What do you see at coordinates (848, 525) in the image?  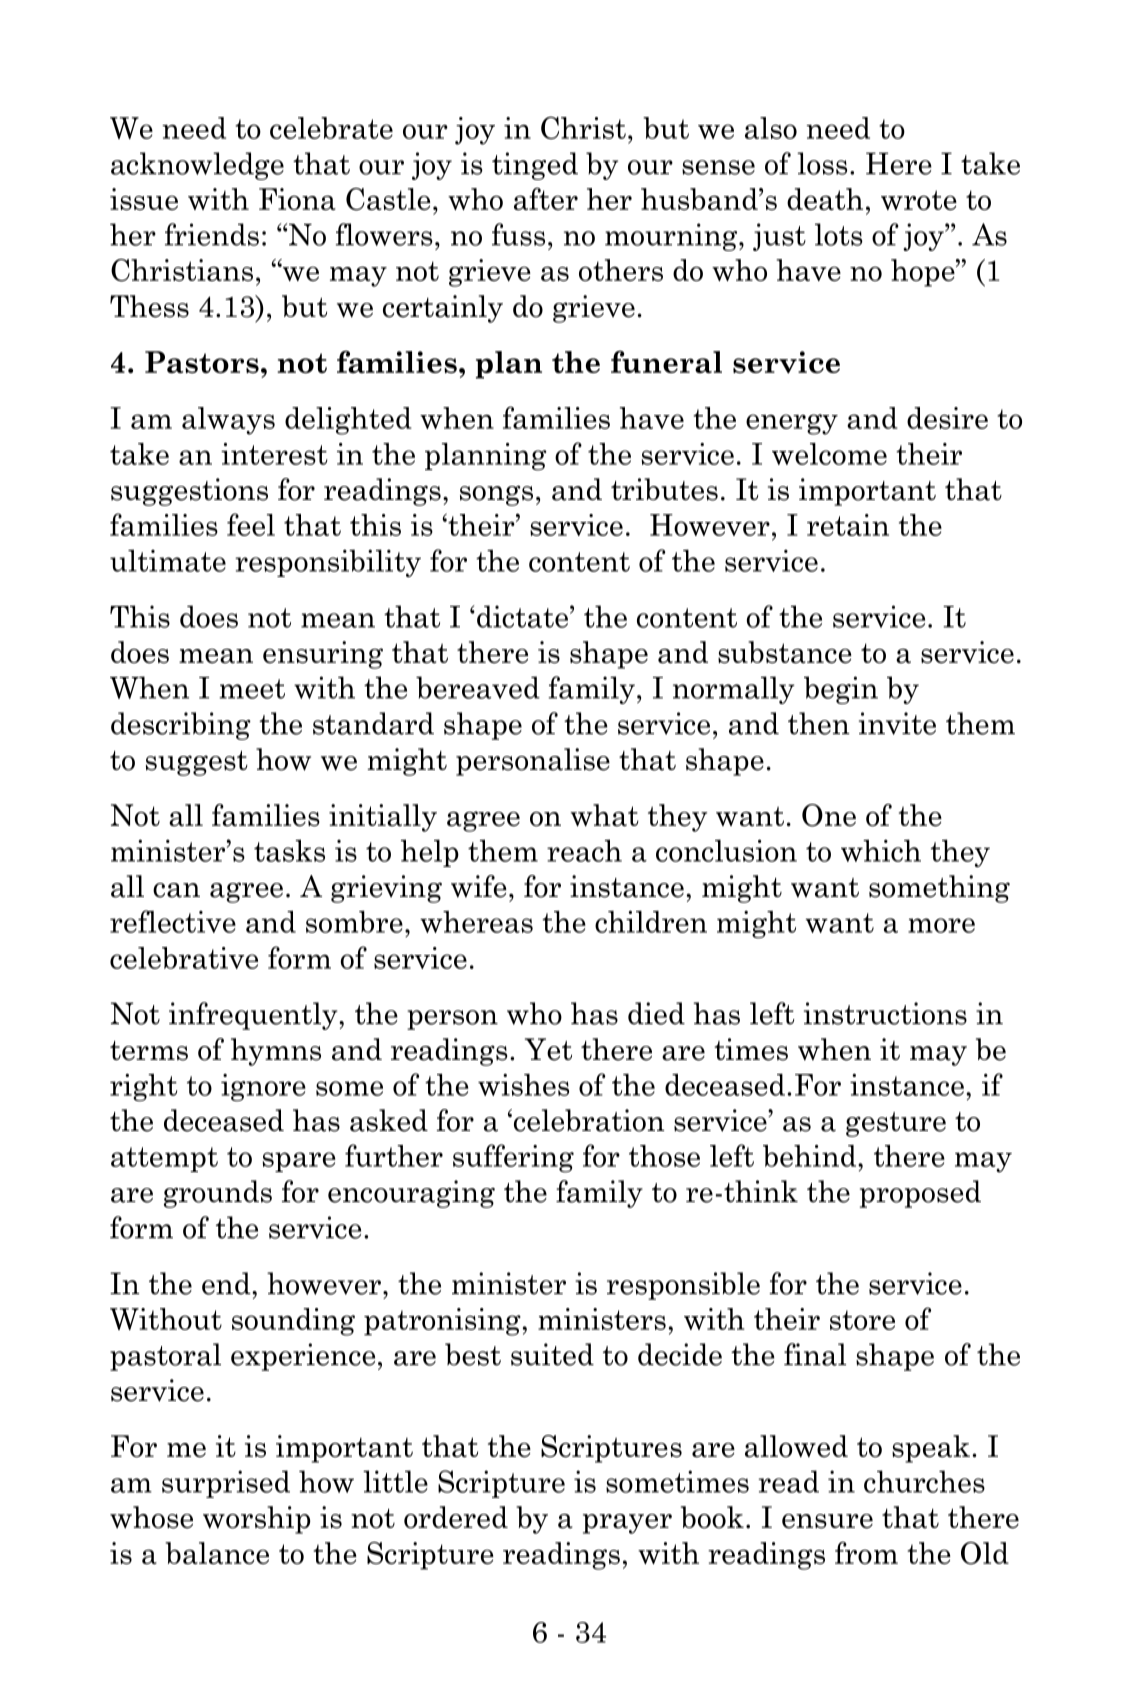 I see `retain` at bounding box center [848, 525].
